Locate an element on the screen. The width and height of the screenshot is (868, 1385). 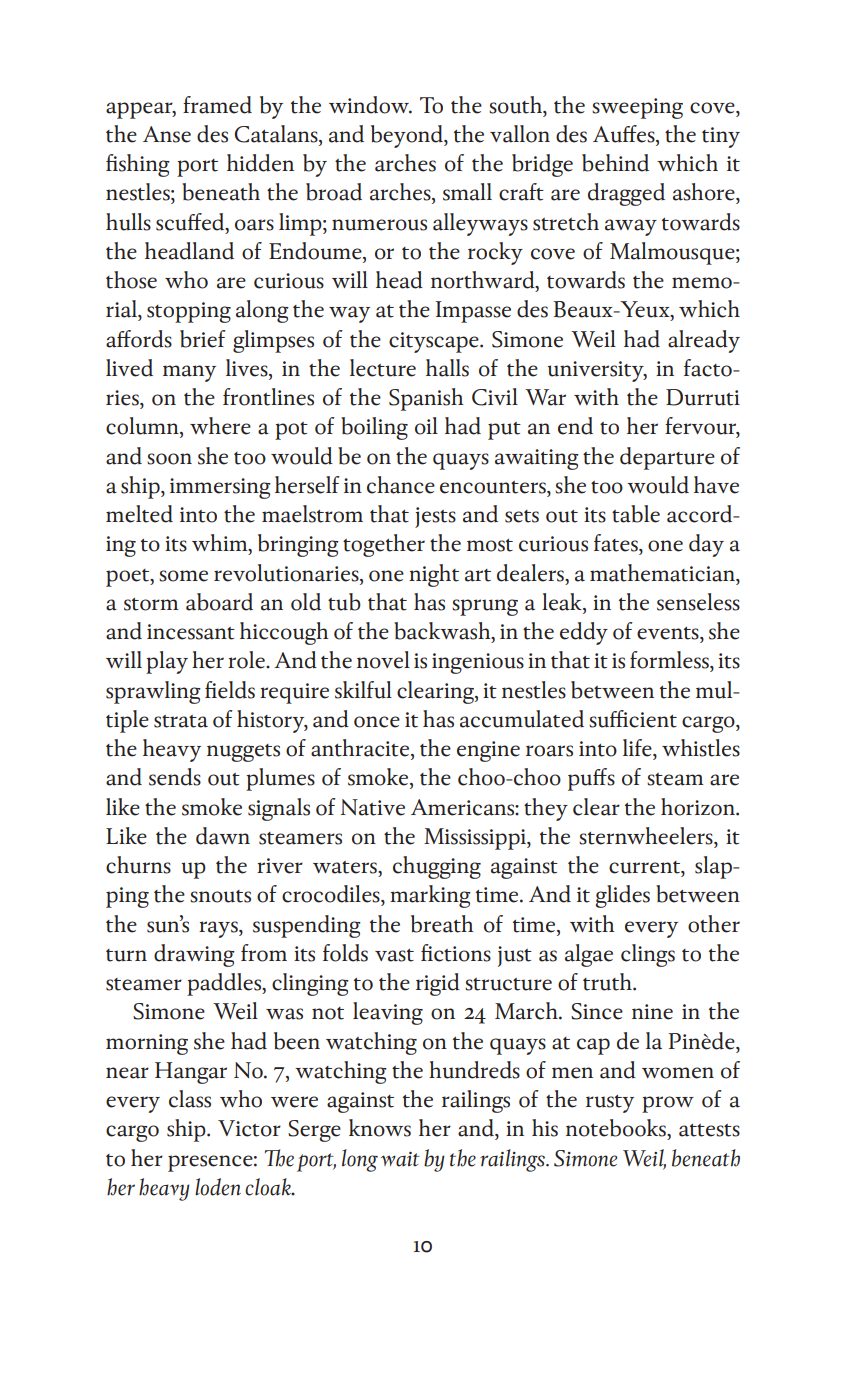
glides is located at coordinates (622, 896).
